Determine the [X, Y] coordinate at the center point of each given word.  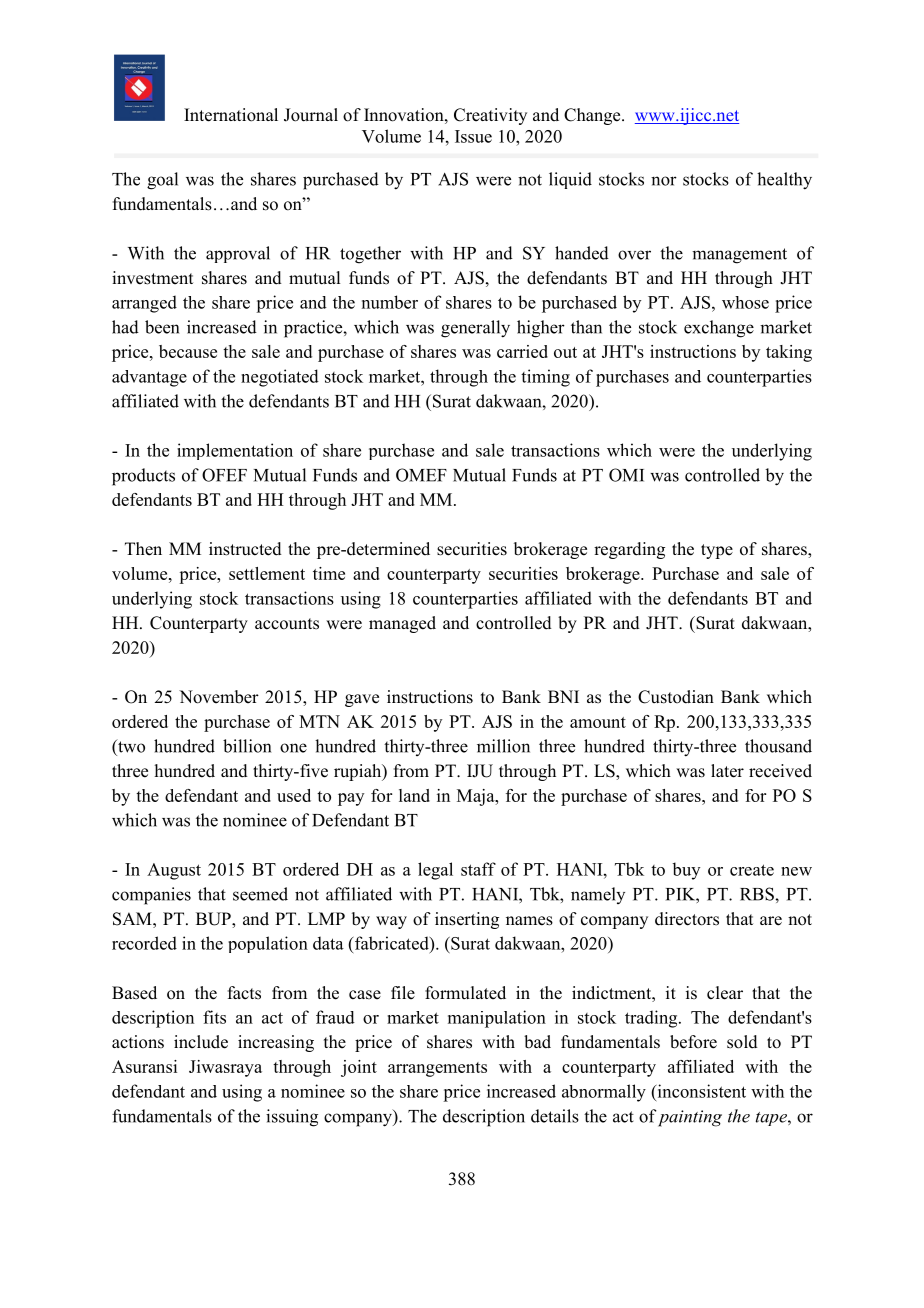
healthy [784, 181]
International [231, 115]
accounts [287, 624]
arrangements [437, 1069]
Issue [473, 136]
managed [402, 624]
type [717, 551]
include [201, 1042]
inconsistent [700, 1091]
